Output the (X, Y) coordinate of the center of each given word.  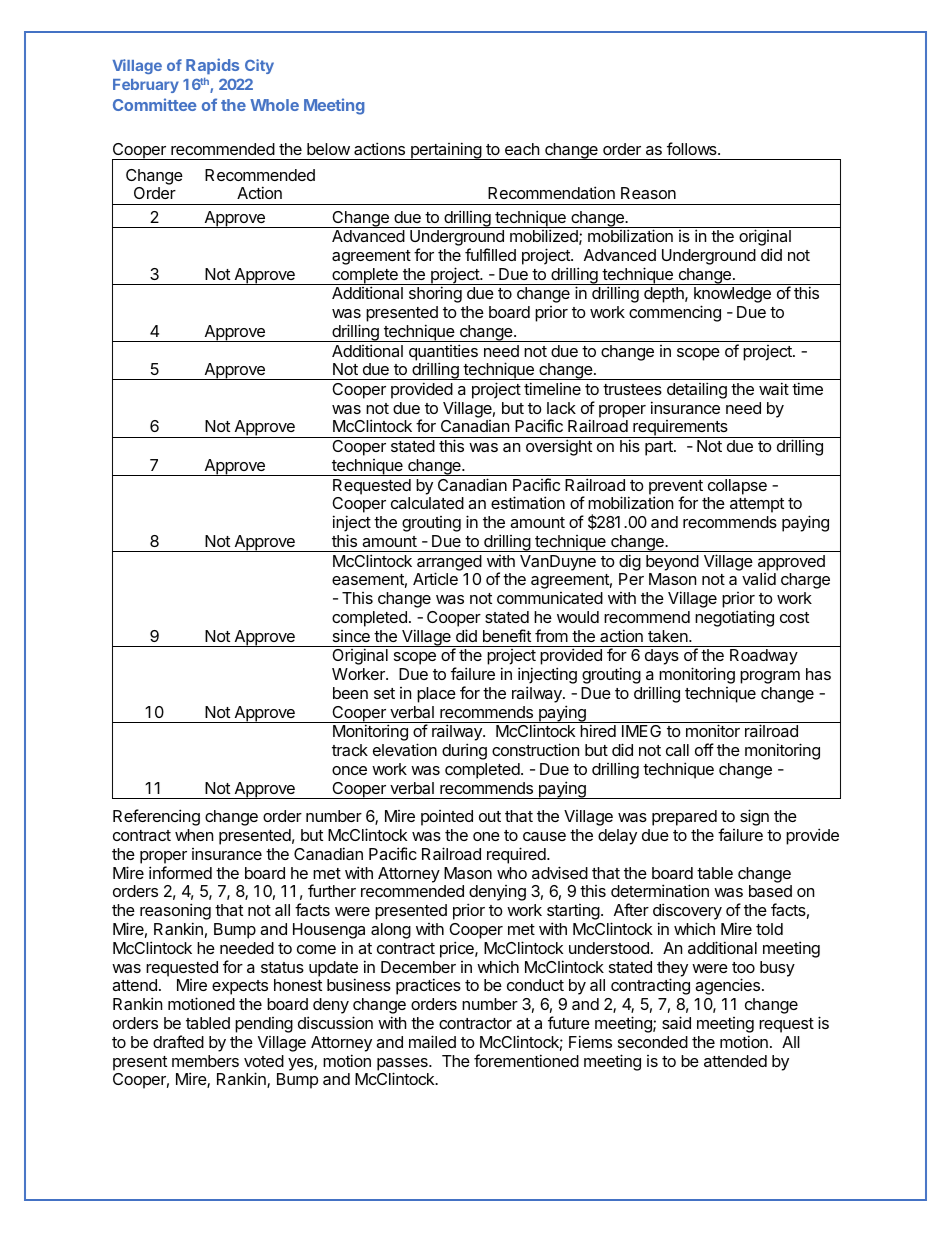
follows (693, 148)
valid (759, 579)
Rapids (212, 66)
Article (435, 578)
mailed (432, 1041)
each (522, 149)
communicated (550, 598)
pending (264, 1025)
